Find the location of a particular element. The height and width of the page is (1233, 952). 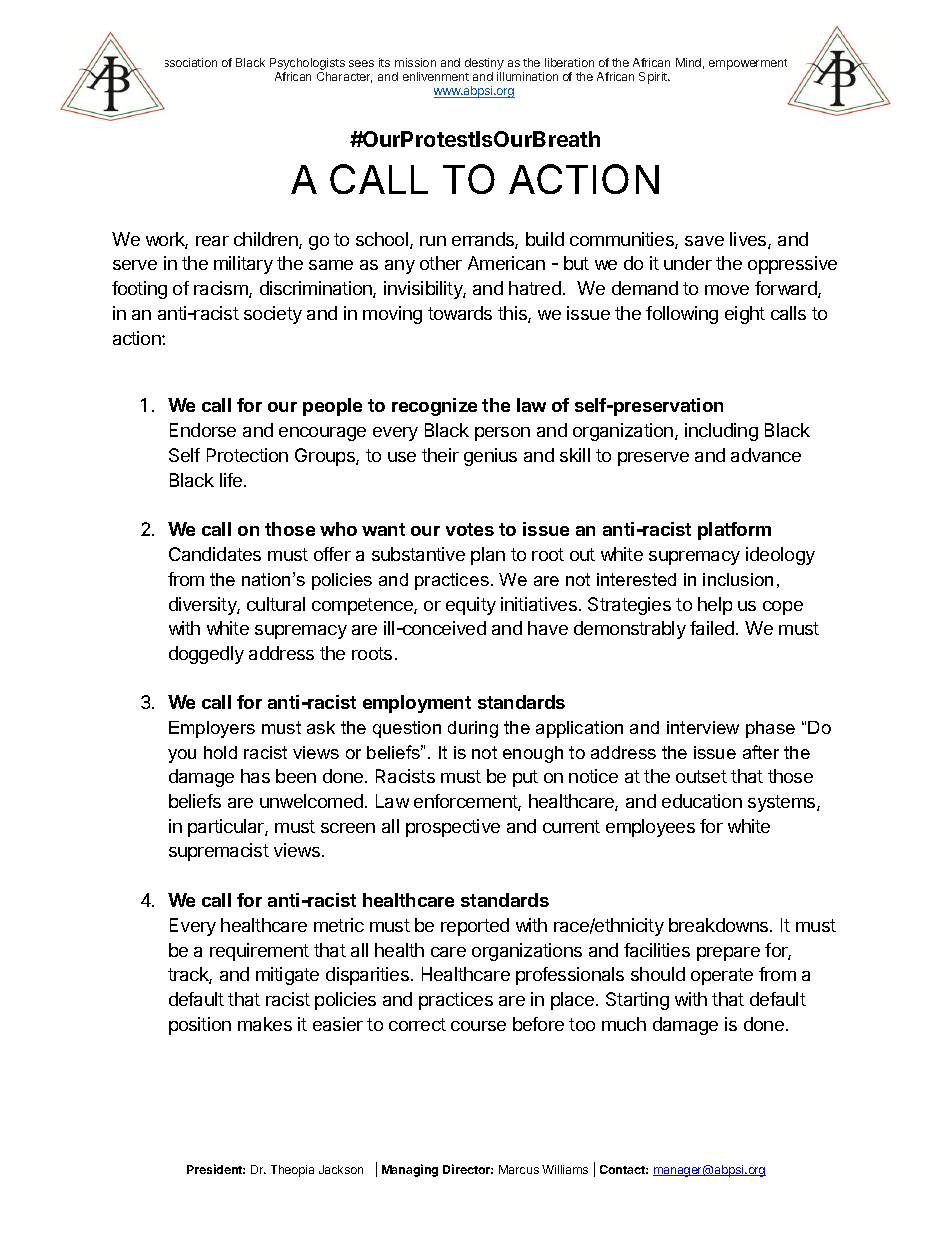

Jackson is located at coordinates (341, 1169).
